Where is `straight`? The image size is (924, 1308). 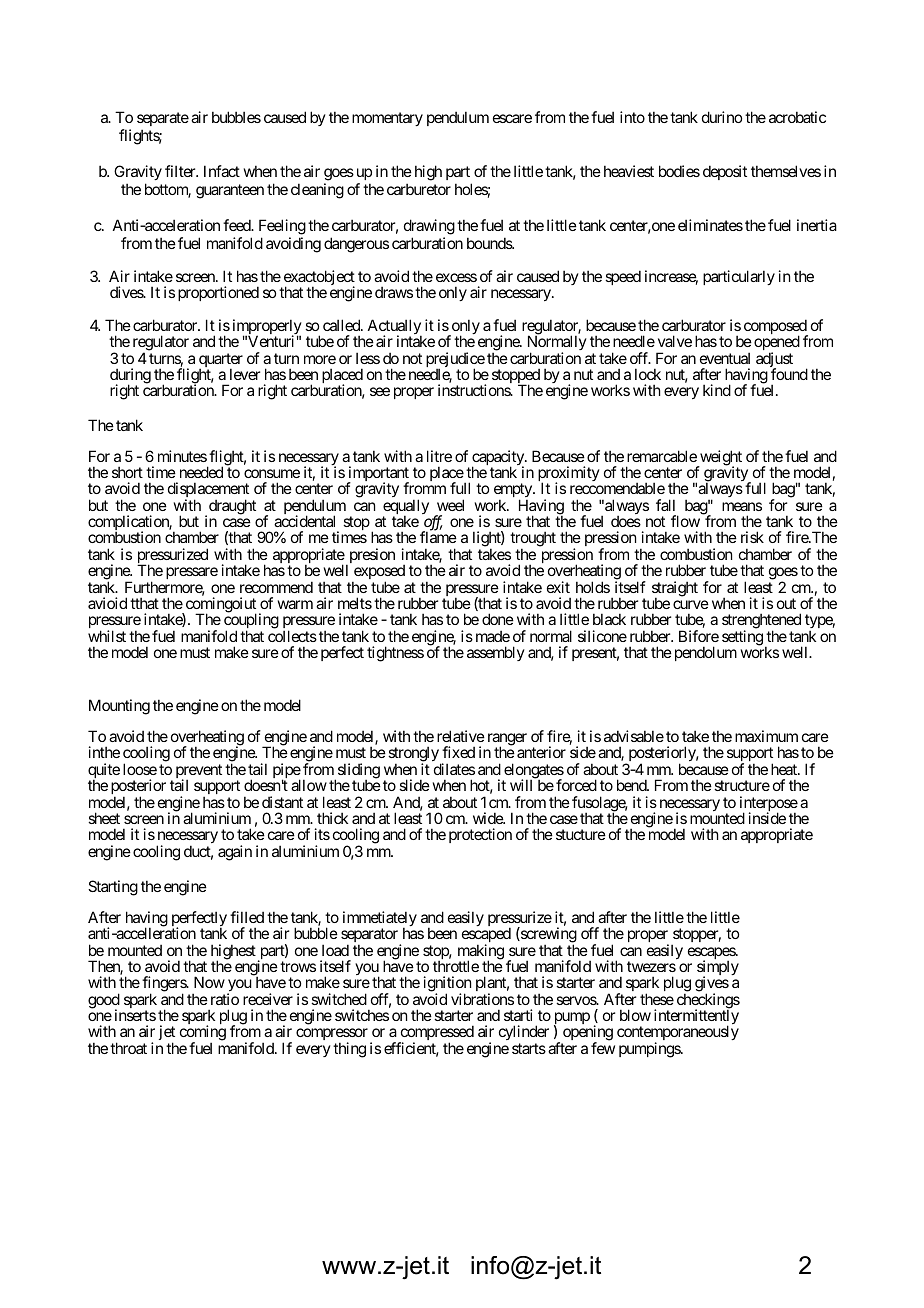
straight is located at coordinates (675, 590).
